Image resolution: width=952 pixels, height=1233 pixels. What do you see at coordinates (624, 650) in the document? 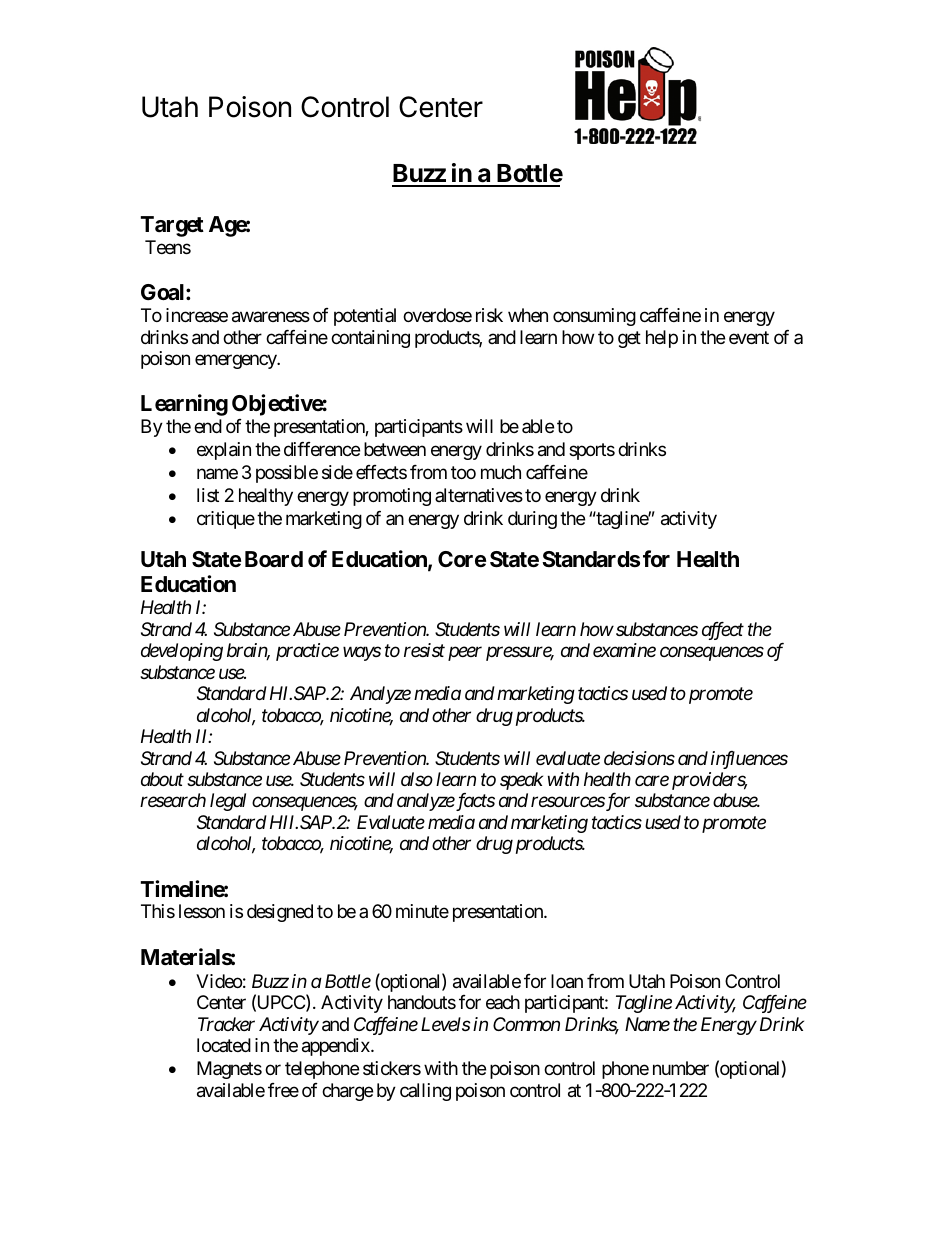
I see `examine` at bounding box center [624, 650].
